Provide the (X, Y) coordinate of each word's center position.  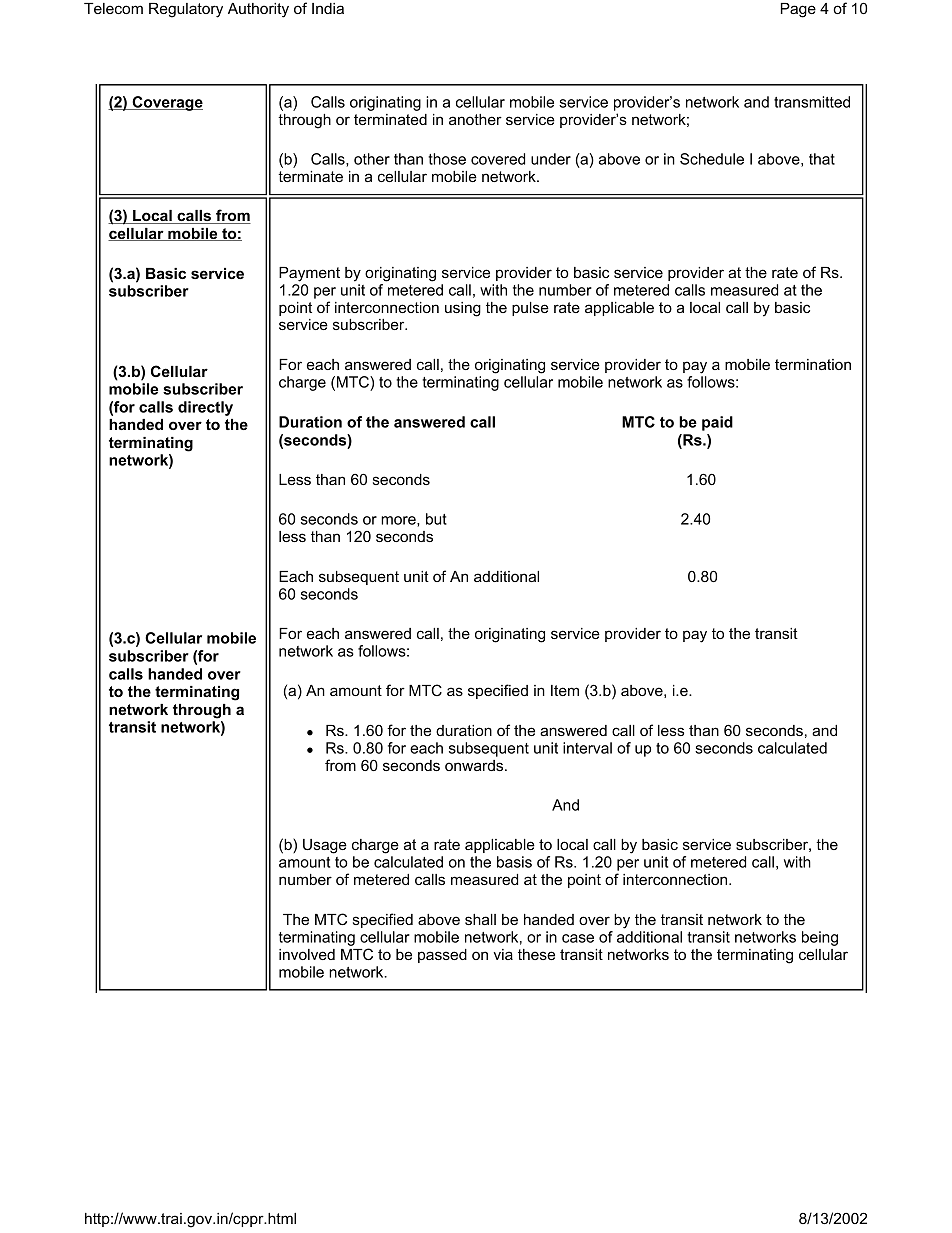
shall (480, 919)
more (399, 521)
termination (813, 364)
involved (307, 954)
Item (565, 690)
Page (798, 10)
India (328, 8)
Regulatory (186, 10)
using (463, 309)
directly (205, 408)
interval (587, 748)
